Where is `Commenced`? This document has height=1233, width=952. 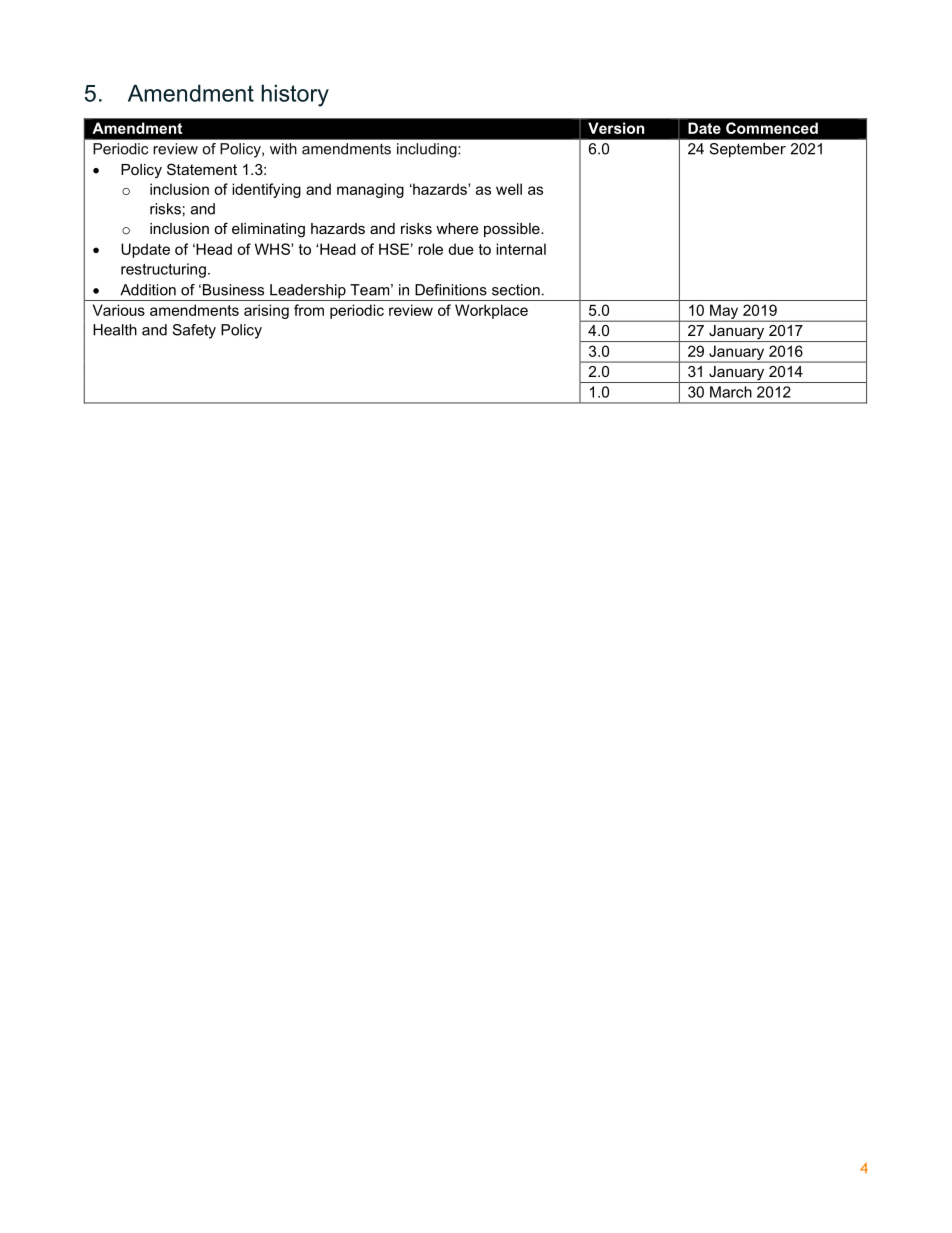 Commenced is located at coordinates (772, 128).
